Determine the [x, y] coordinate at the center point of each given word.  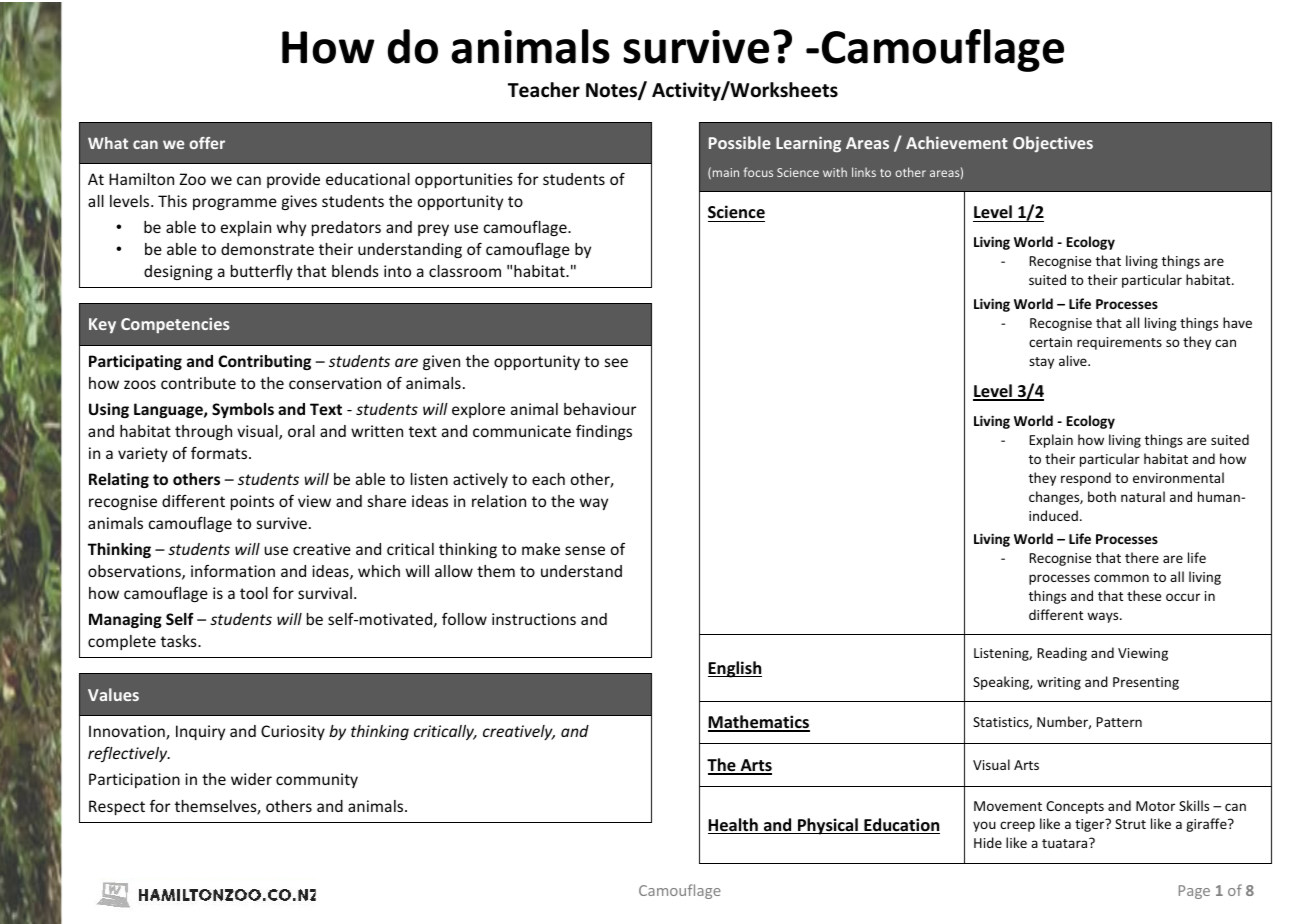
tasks [180, 641]
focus [758, 172]
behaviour [600, 409]
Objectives [1053, 144]
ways [1104, 617]
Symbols [243, 410]
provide [293, 180]
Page [1194, 892]
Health [734, 826]
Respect [117, 807]
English [735, 669]
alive [1074, 360]
